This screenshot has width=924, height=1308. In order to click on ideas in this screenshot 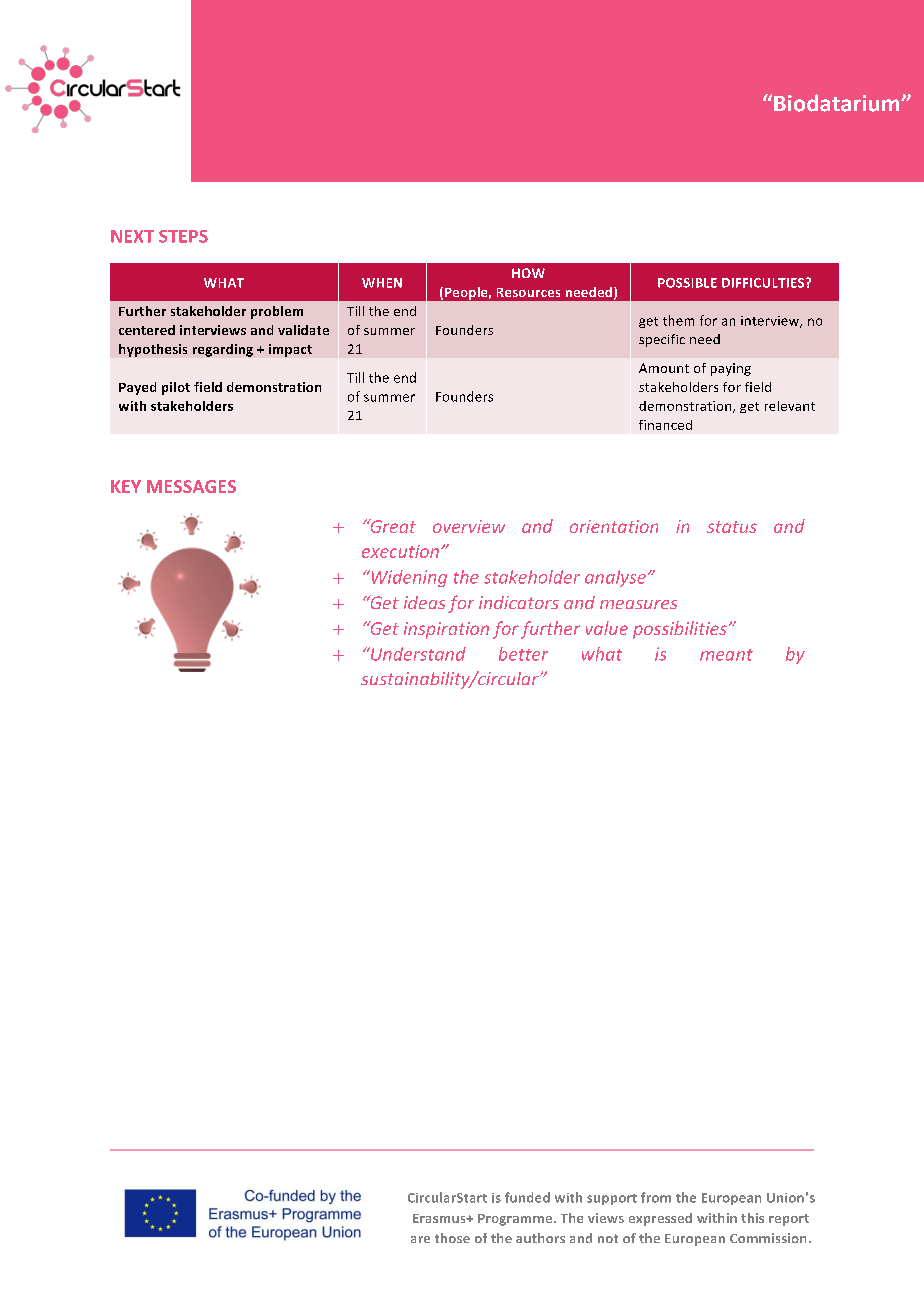, I will do `click(424, 602)`.
